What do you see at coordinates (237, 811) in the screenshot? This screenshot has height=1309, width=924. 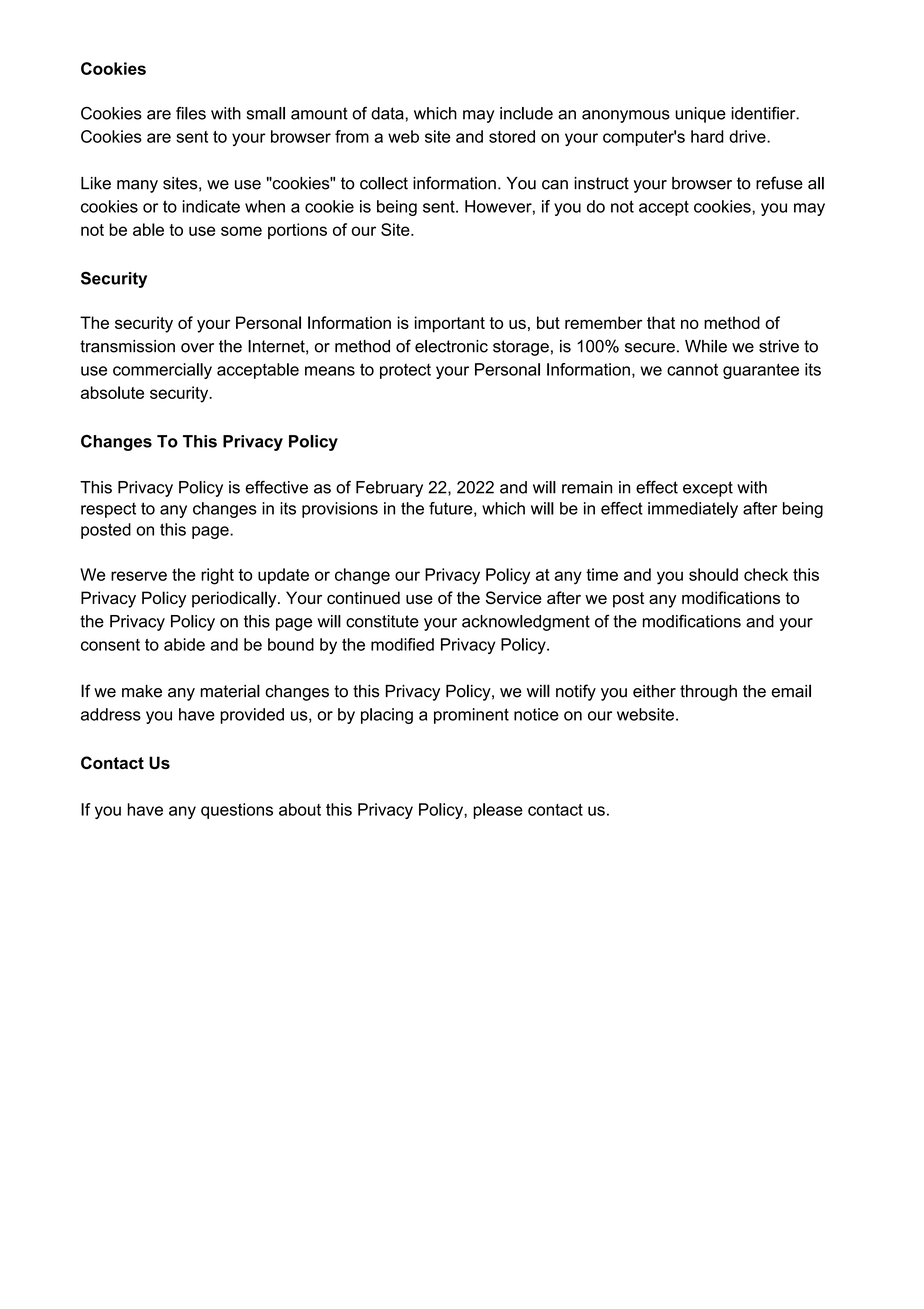 I see `questions` at bounding box center [237, 811].
